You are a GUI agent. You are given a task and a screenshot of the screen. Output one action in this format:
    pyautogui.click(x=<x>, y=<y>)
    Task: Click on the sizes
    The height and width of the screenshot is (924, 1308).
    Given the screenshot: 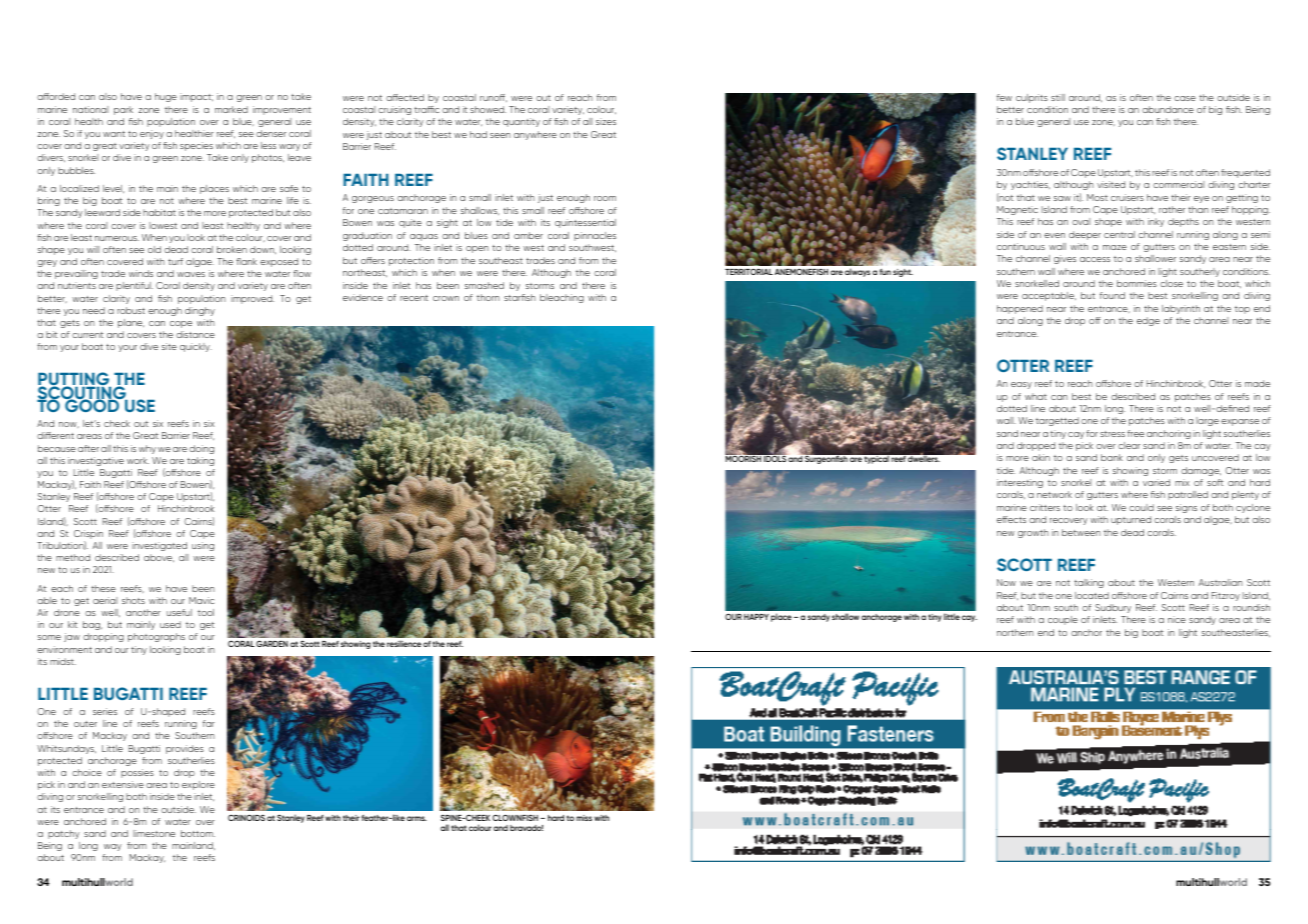 What is the action you would take?
    pyautogui.click(x=606, y=121)
